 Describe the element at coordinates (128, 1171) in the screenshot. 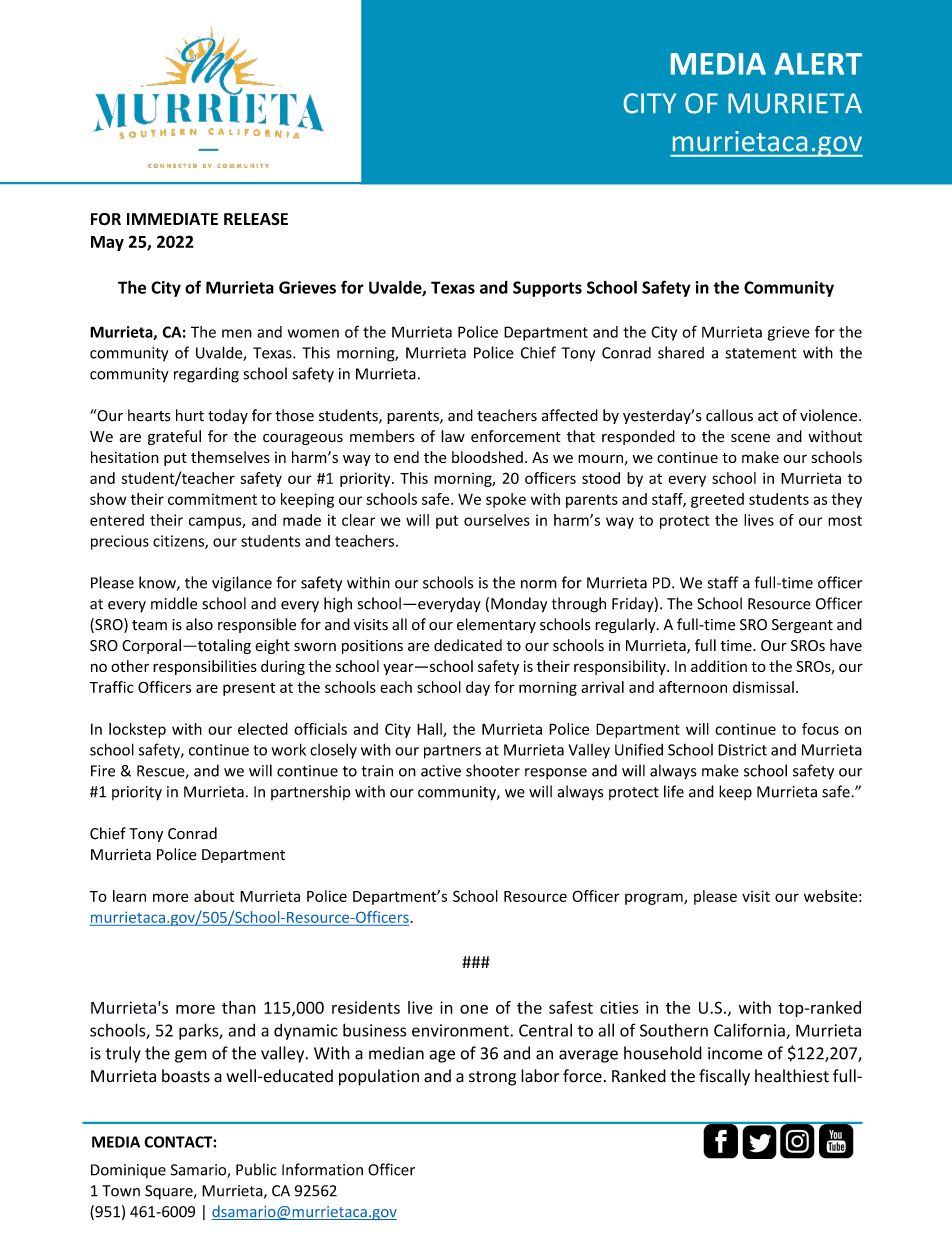

I see `Dominique` at that location.
